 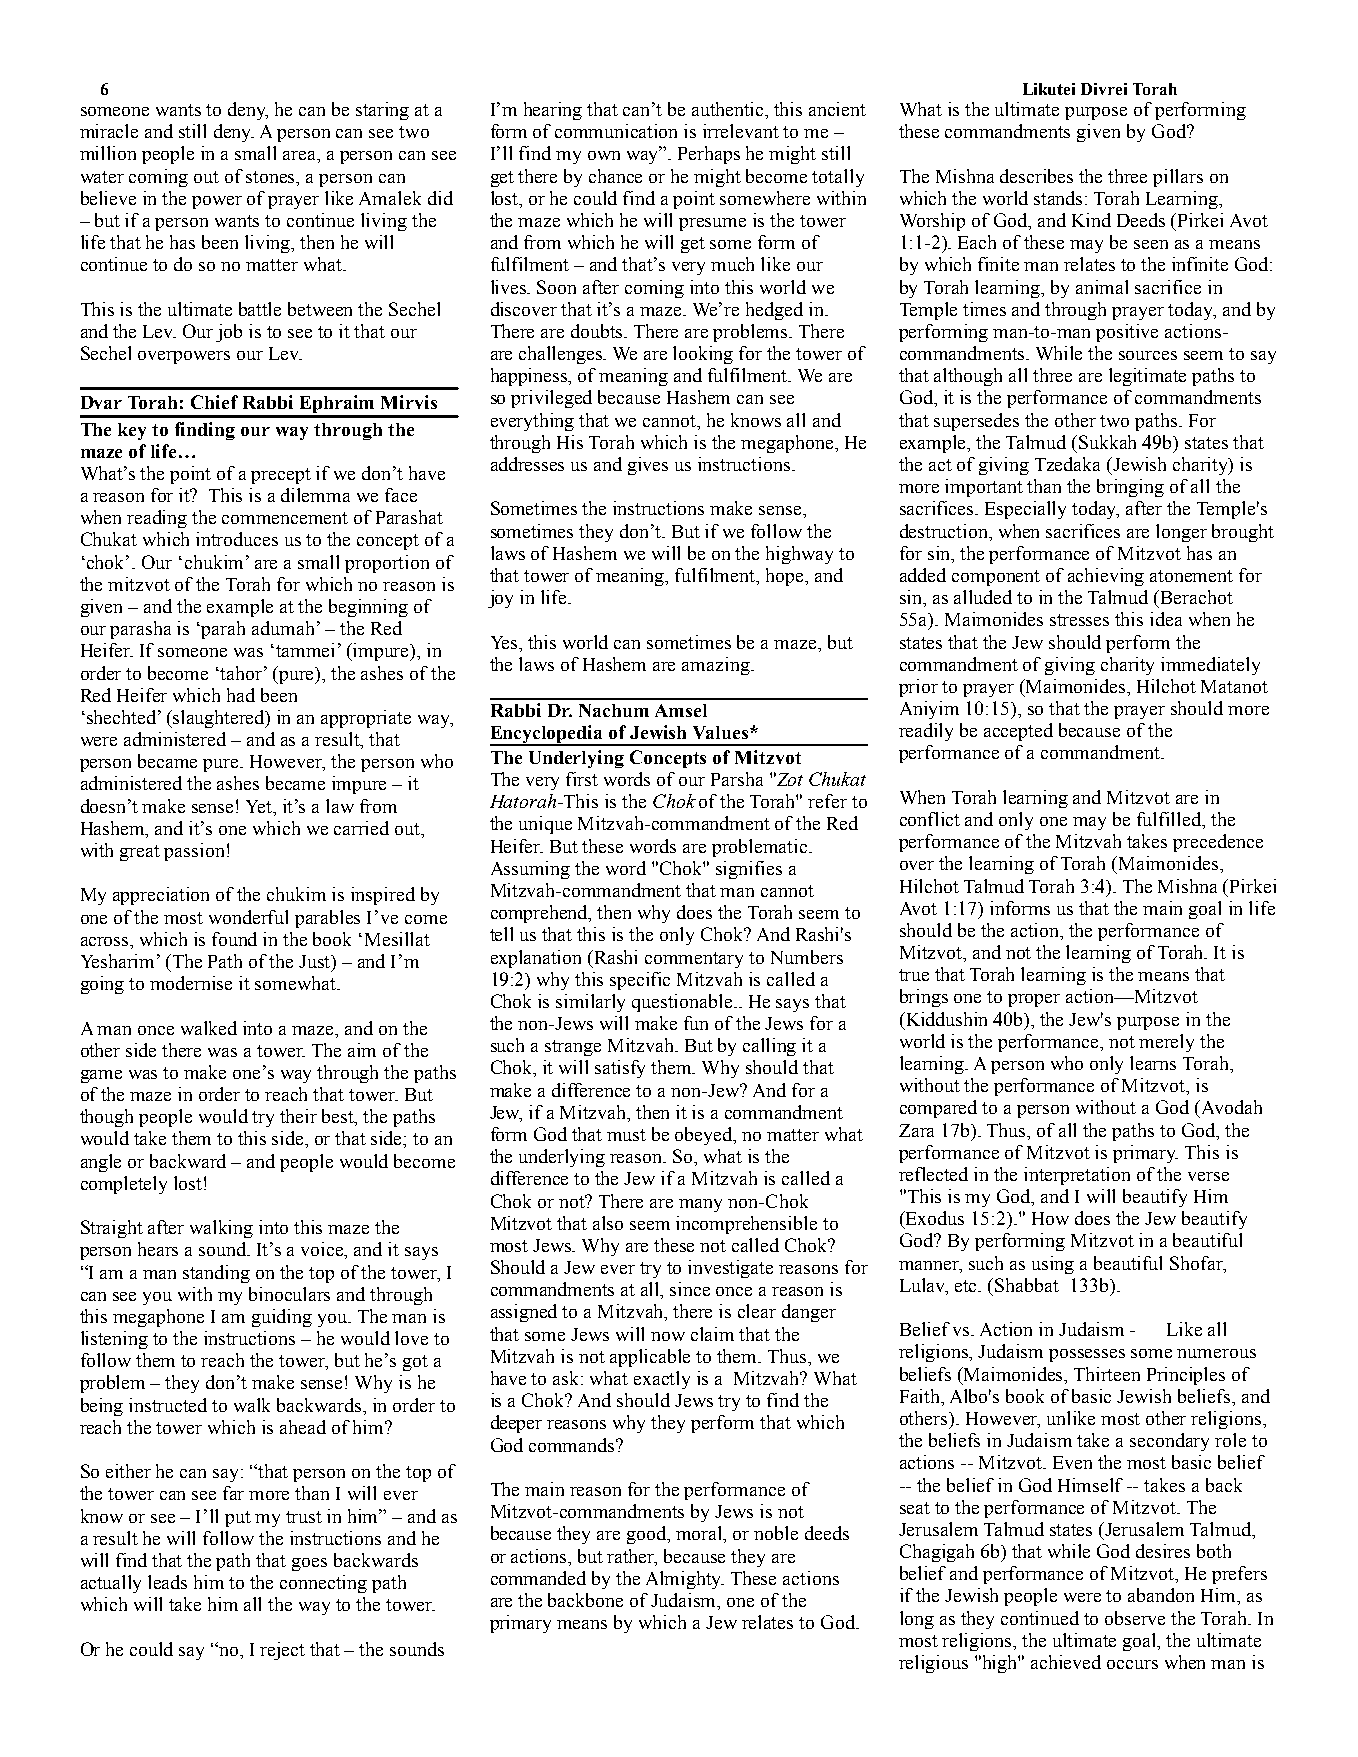 What do you see at coordinates (1077, 1176) in the image?
I see `interpretation` at bounding box center [1077, 1176].
